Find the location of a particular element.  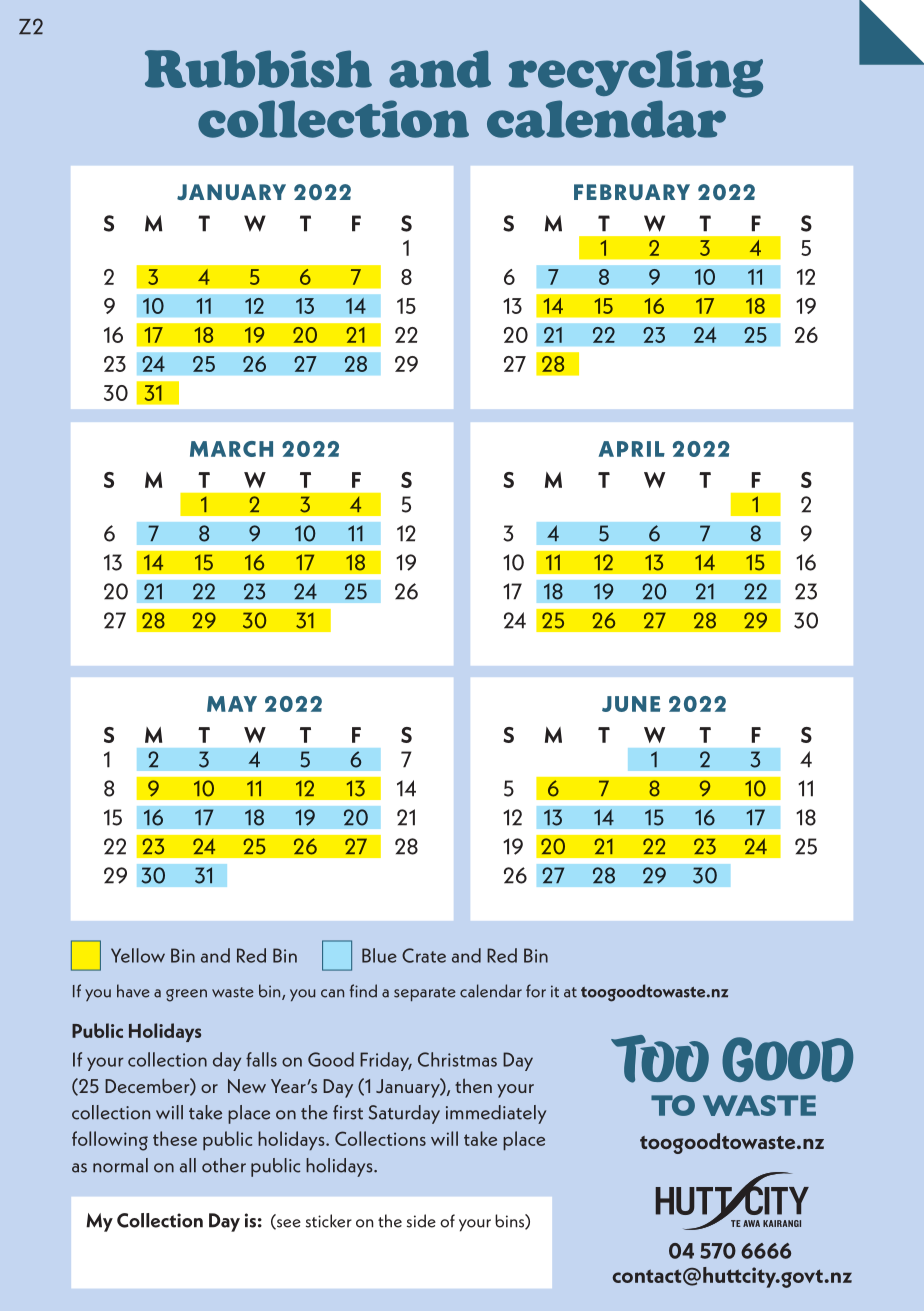

Yellow is located at coordinates (138, 955).
